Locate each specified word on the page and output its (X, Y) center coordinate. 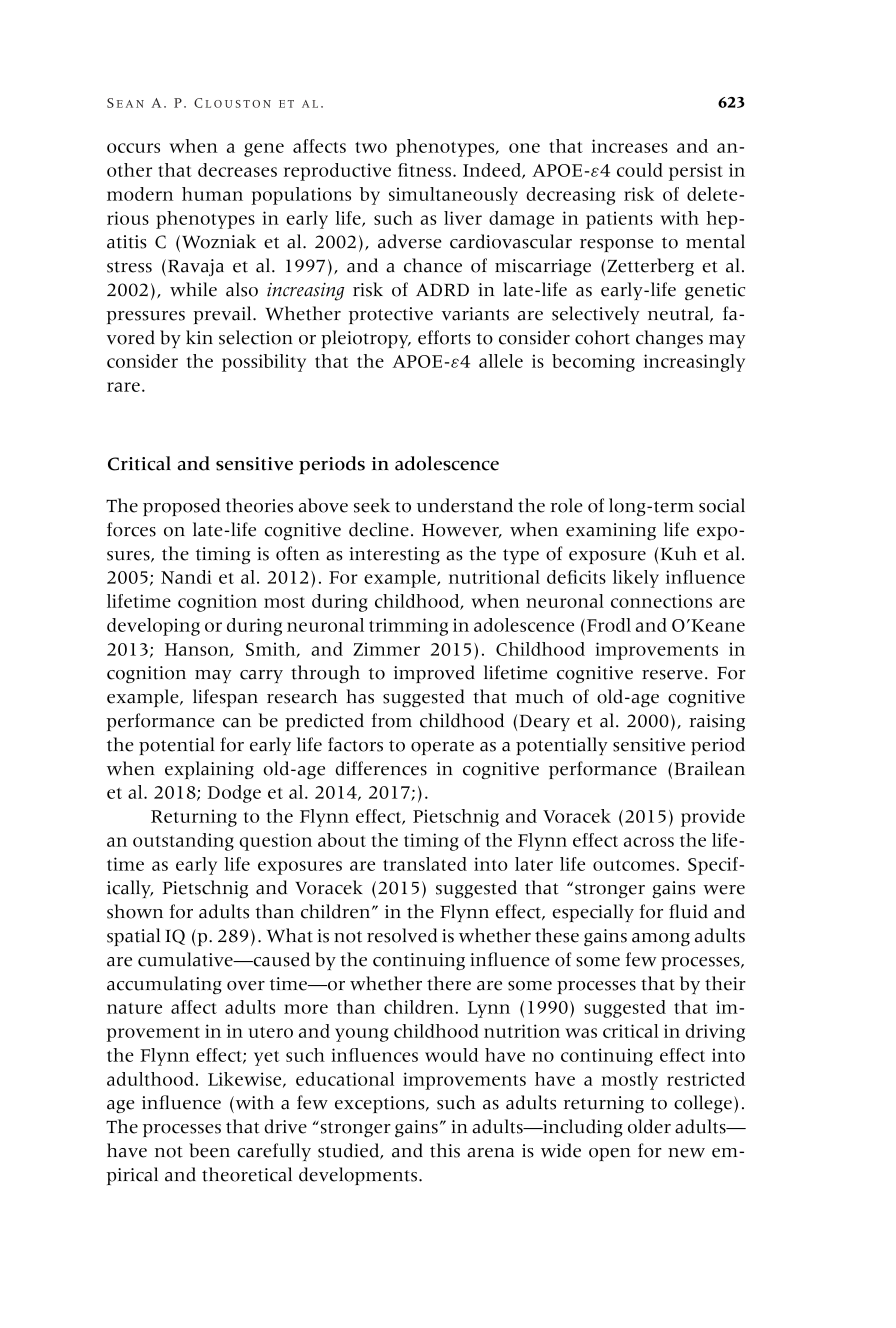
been (209, 1150)
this (445, 1150)
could (640, 170)
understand (465, 505)
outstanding (183, 842)
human (212, 194)
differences (381, 768)
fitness (426, 170)
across (649, 842)
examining (611, 531)
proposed (181, 507)
